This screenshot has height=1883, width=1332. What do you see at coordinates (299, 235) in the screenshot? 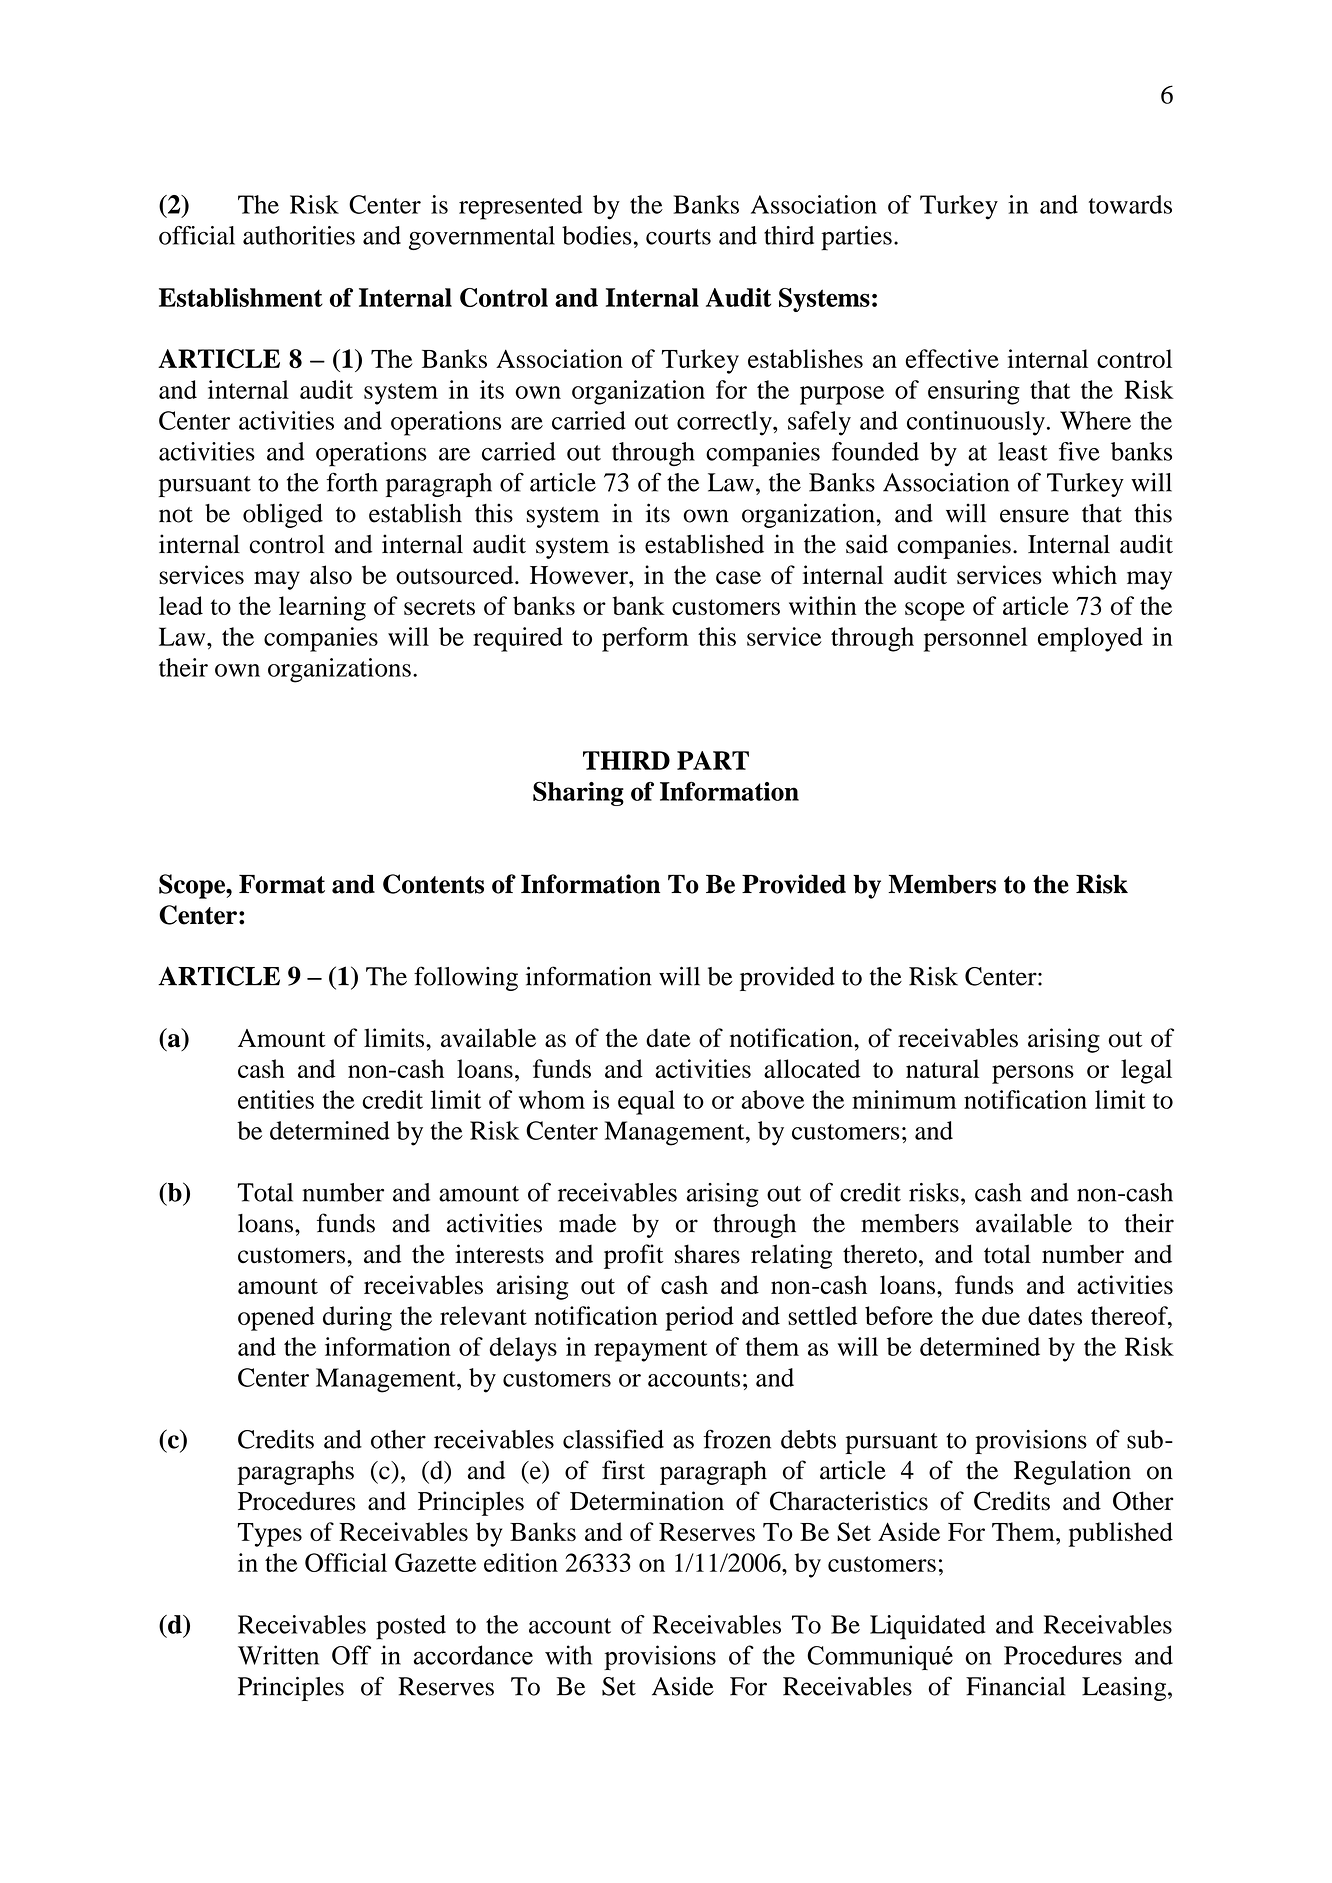
I see `authorities` at bounding box center [299, 235].
